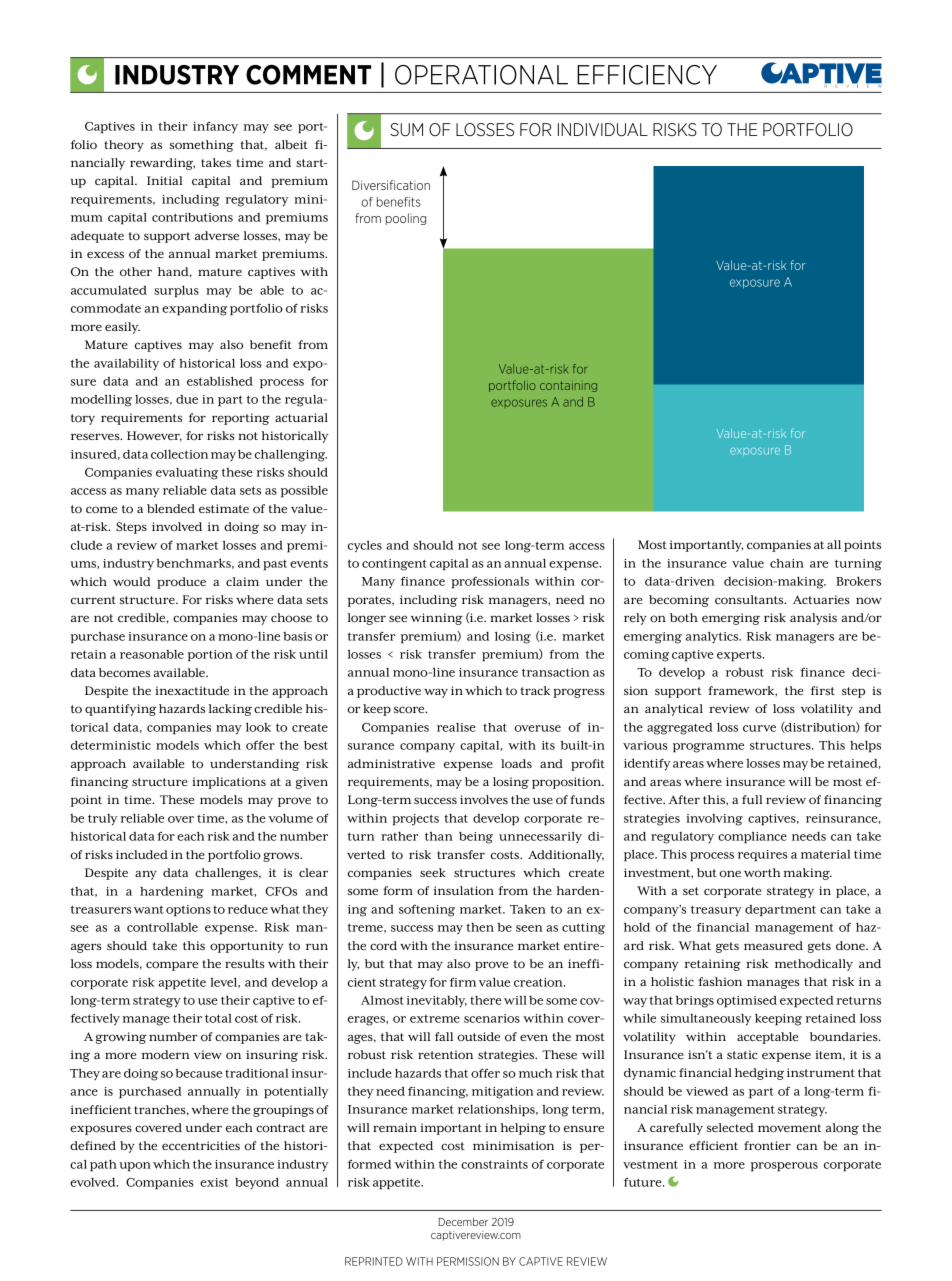  Describe the element at coordinates (187, 474) in the screenshot. I see `evaluating` at that location.
